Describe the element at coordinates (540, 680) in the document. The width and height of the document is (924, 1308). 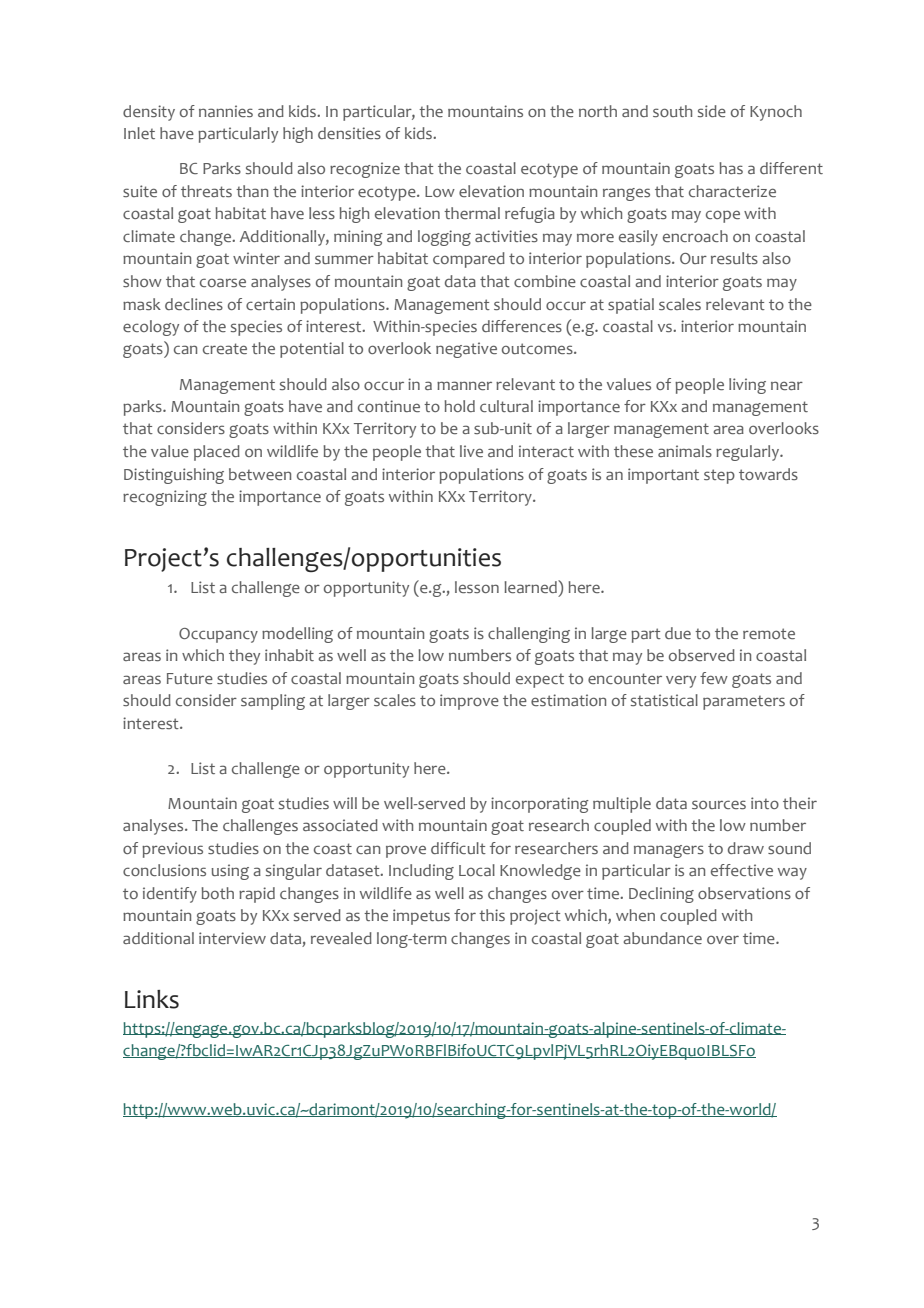
I see `expect` at that location.
